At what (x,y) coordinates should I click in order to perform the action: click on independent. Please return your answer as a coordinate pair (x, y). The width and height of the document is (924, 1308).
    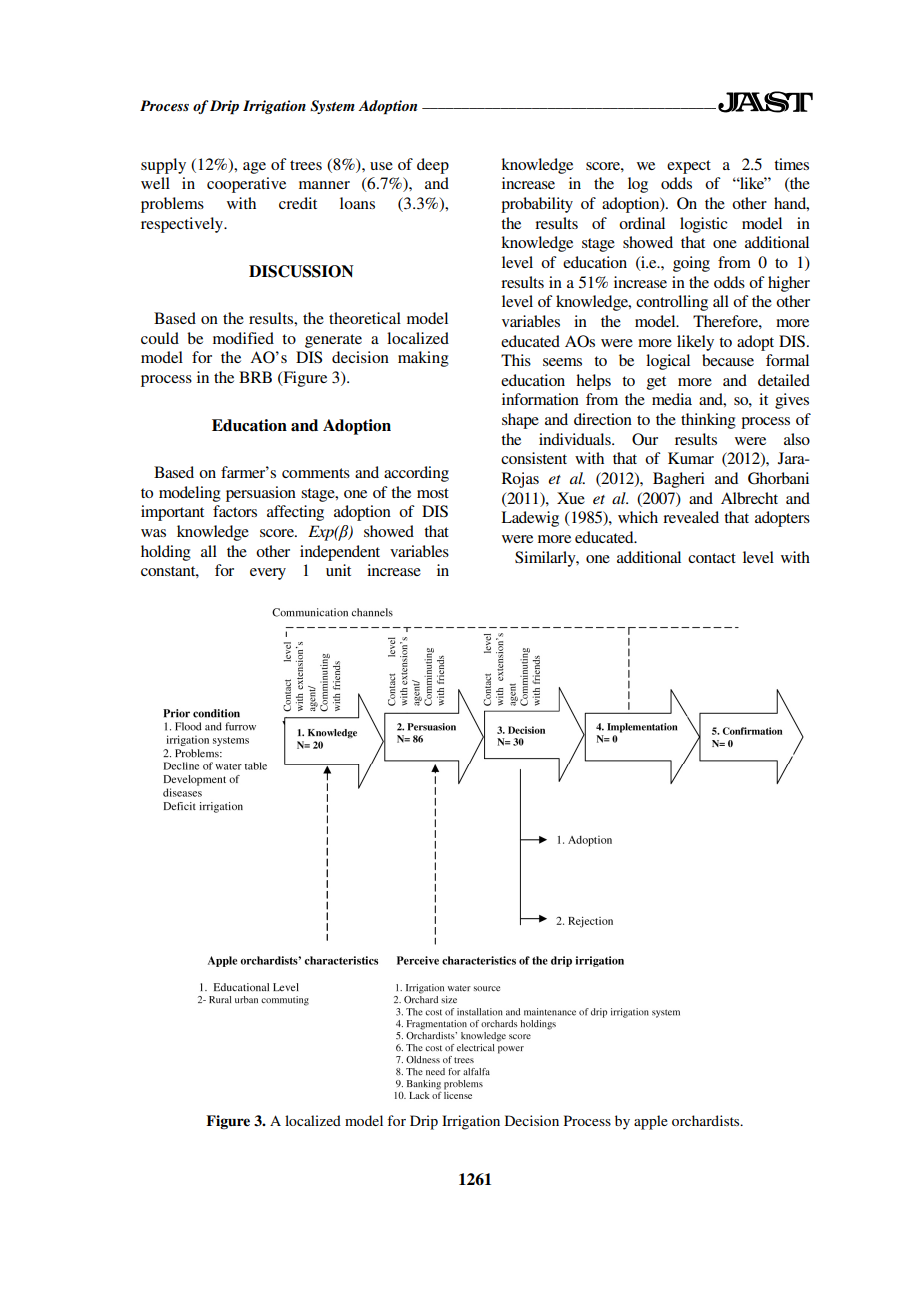
    Looking at the image, I should click on (340, 553).
